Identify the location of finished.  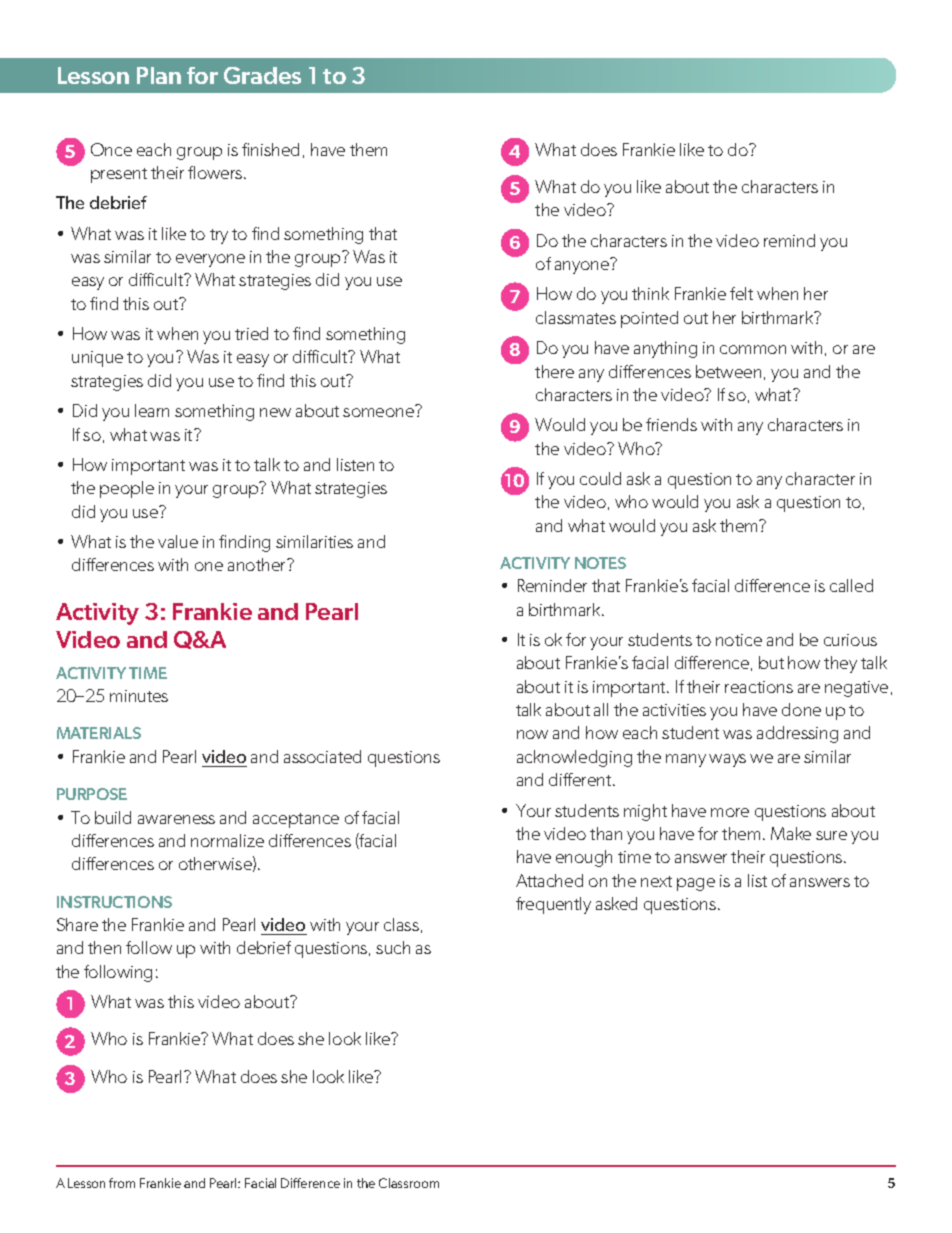
(270, 149).
